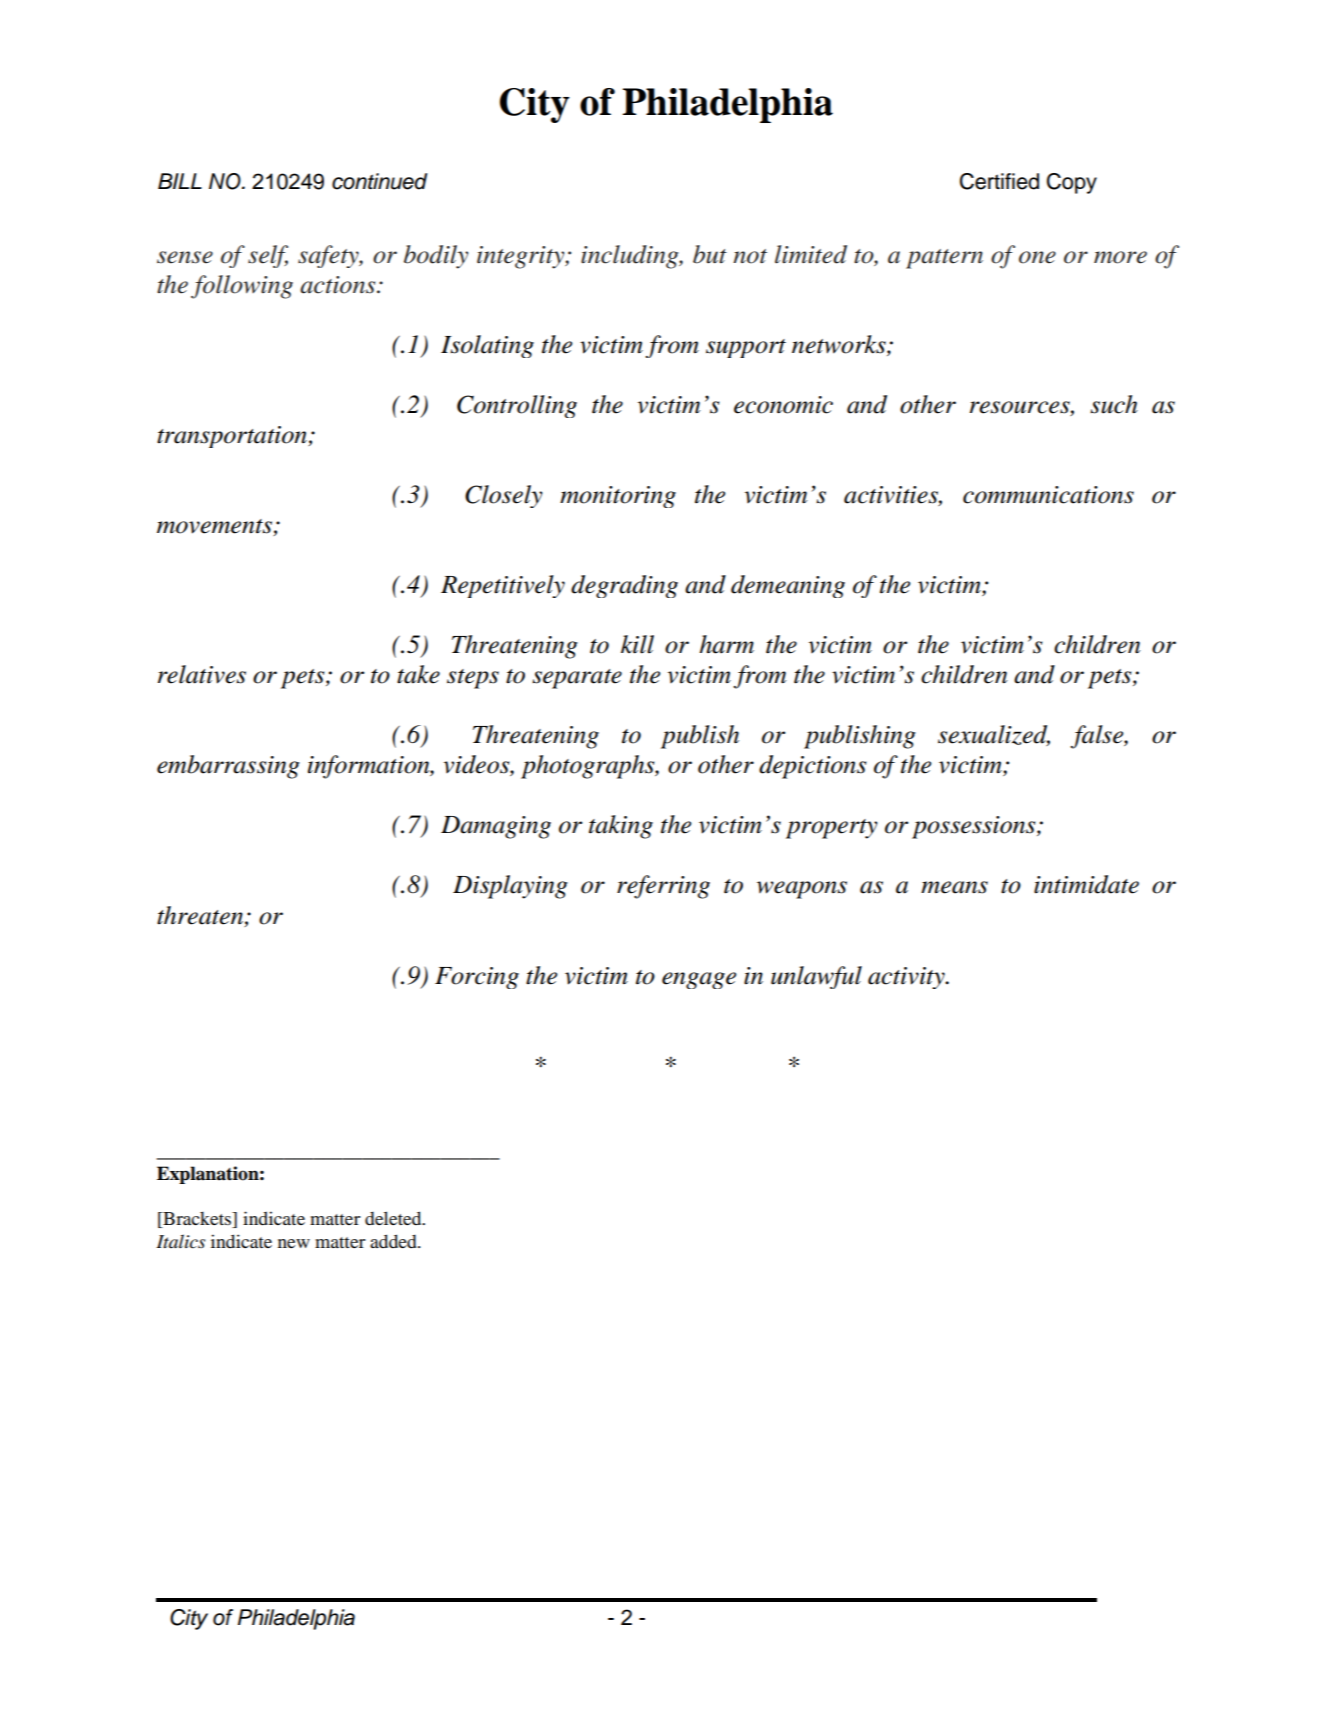 This document has height=1724, width=1332. I want to click on transportation, so click(233, 437).
